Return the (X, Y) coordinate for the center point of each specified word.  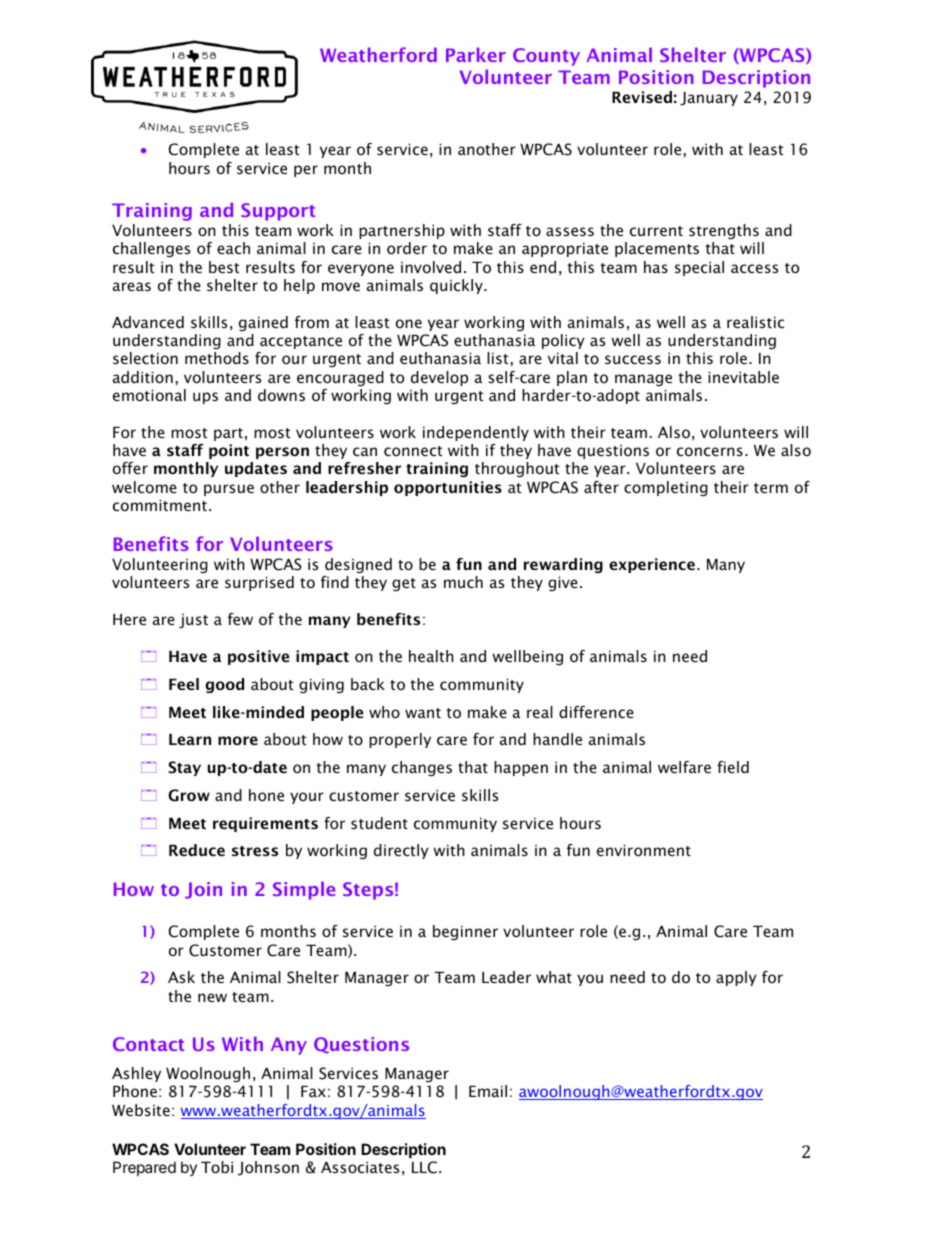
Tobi (217, 1167)
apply (736, 978)
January (709, 98)
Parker (476, 54)
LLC (424, 1167)
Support (278, 212)
